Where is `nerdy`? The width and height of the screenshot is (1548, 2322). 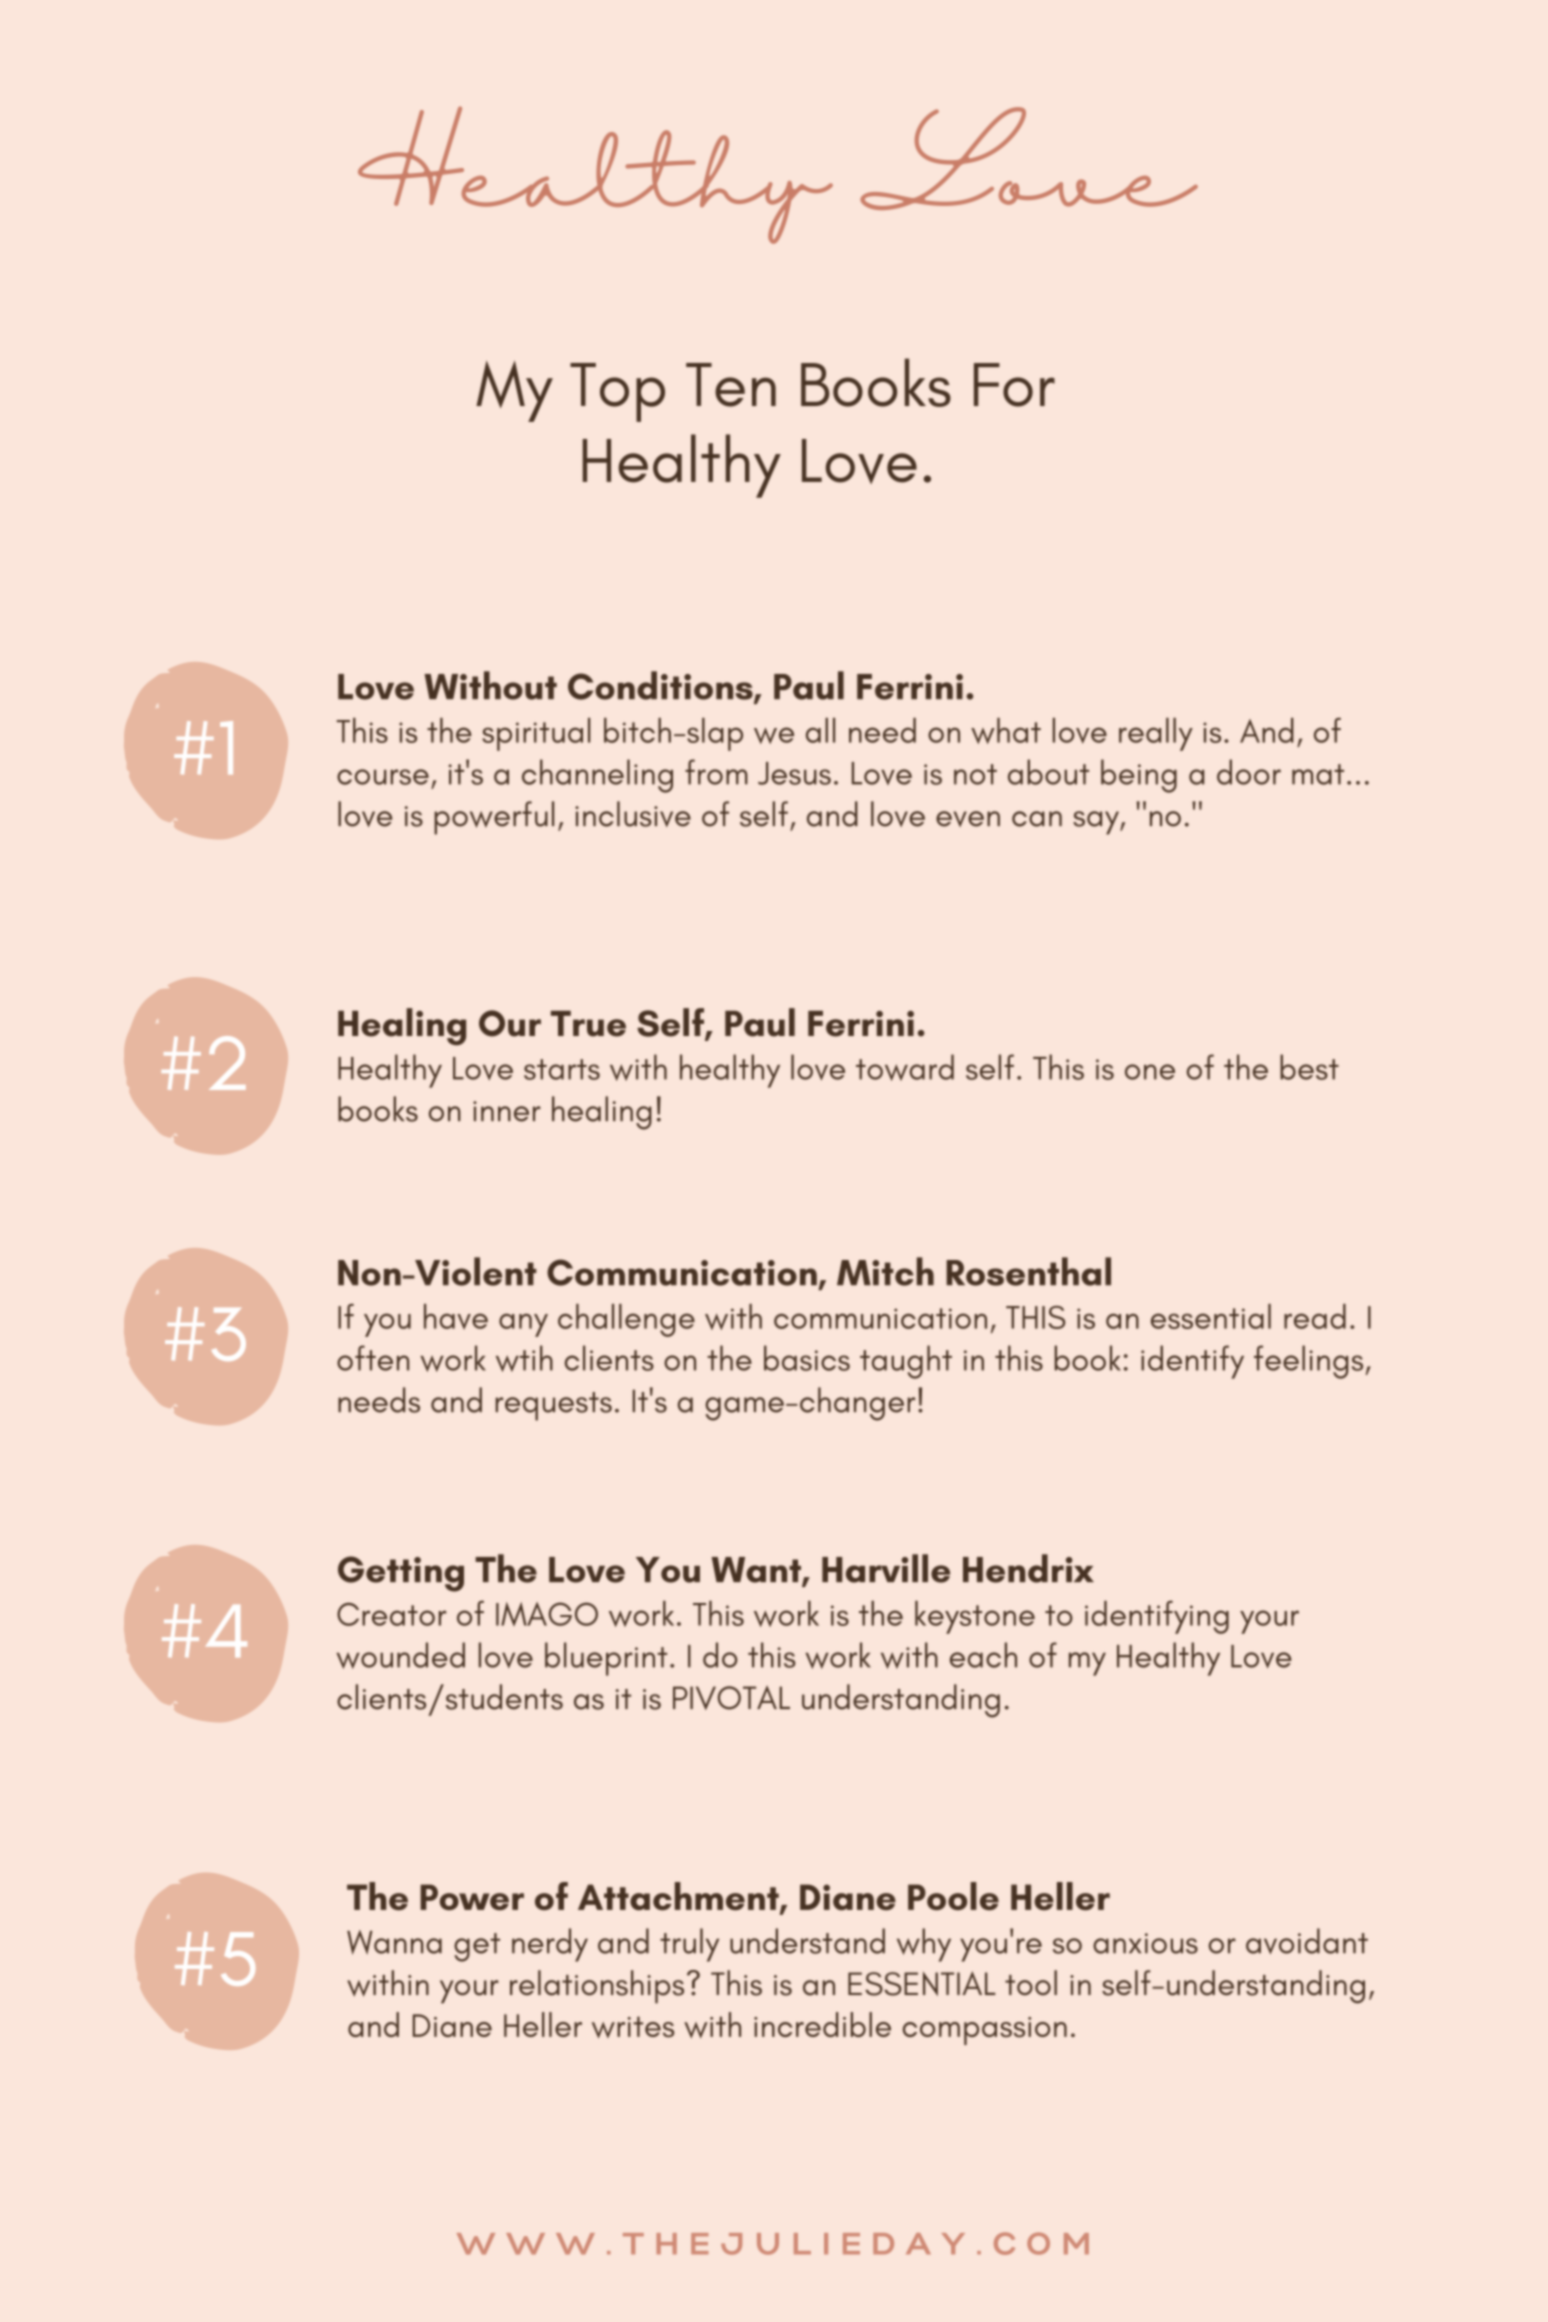
nerdy is located at coordinates (550, 1945).
